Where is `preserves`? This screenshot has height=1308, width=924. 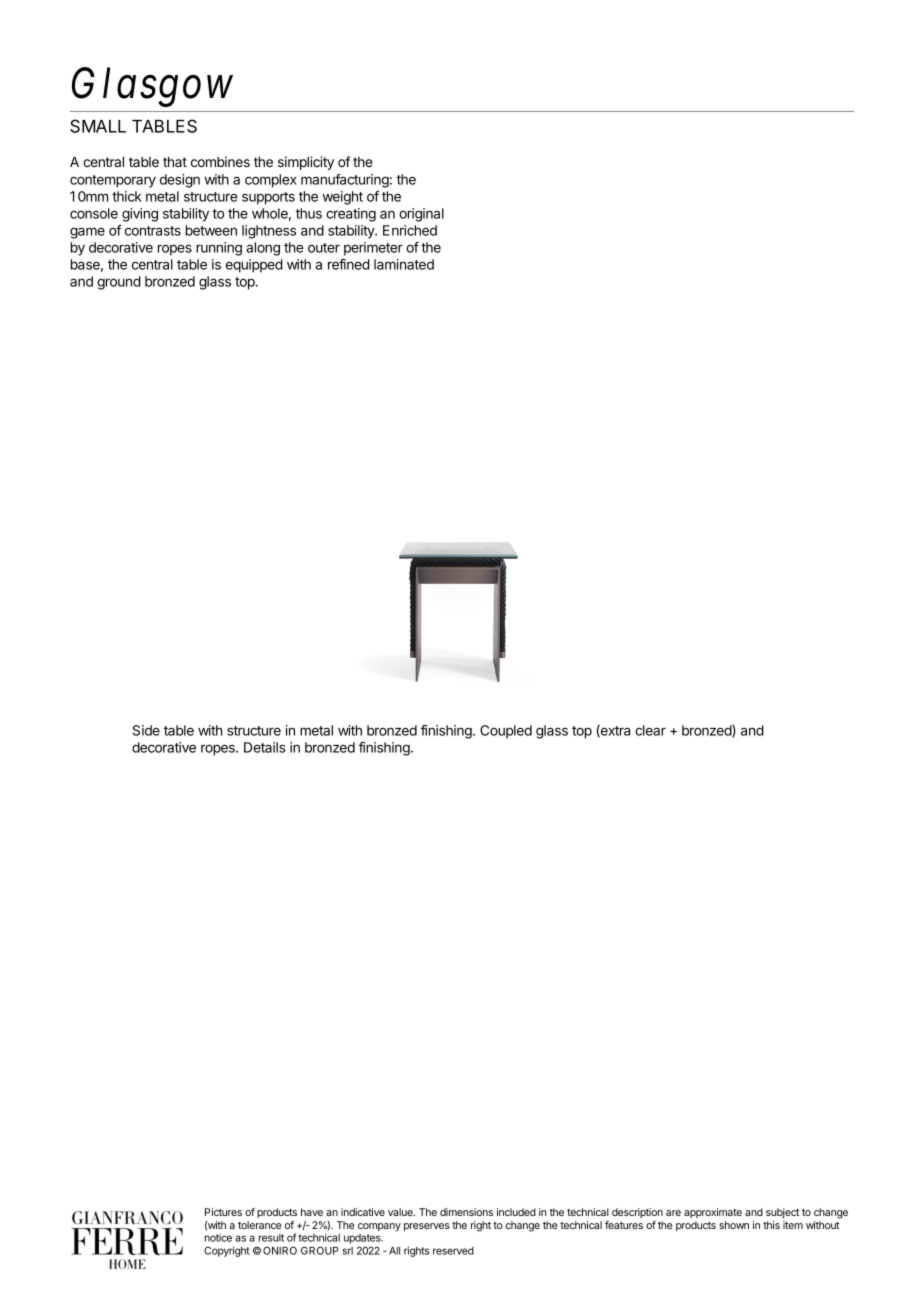
preserves is located at coordinates (427, 1227).
